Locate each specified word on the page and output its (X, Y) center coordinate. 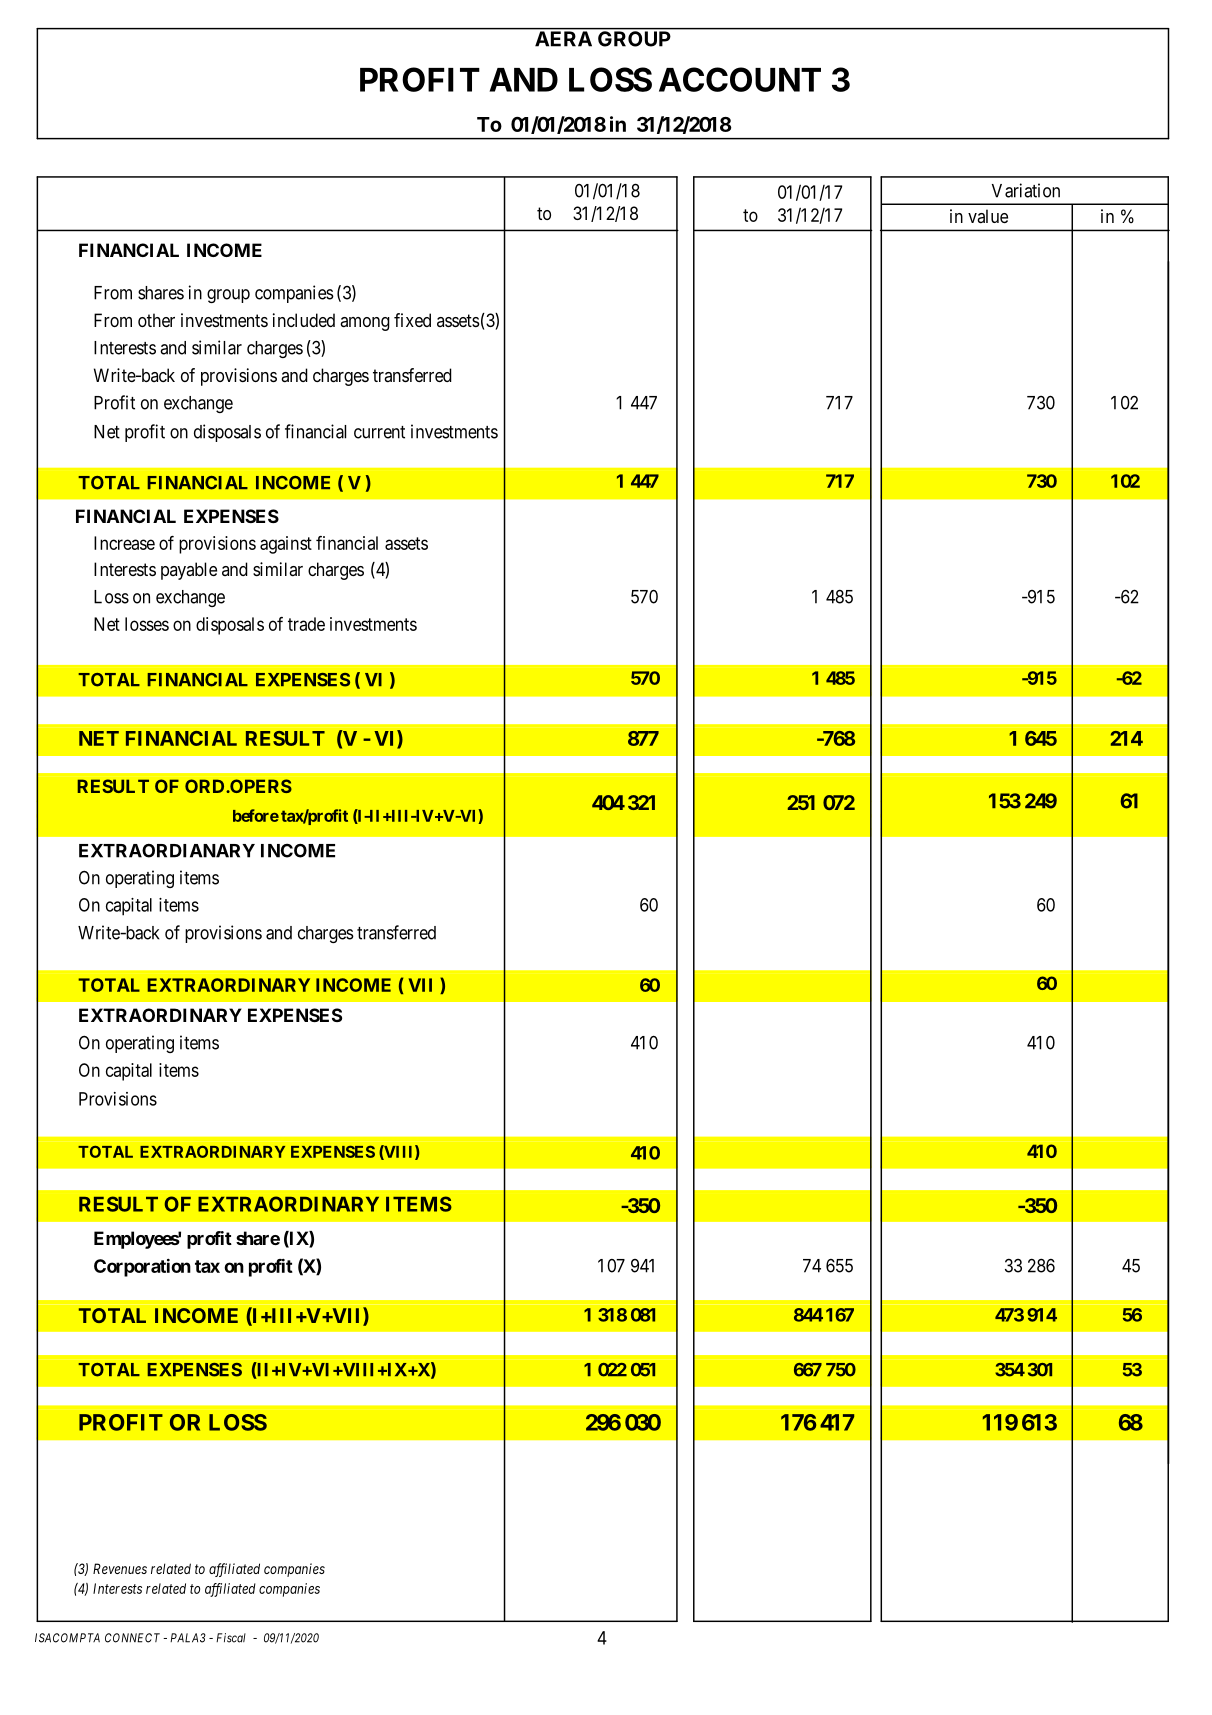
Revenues (120, 1568)
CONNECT (132, 1638)
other (156, 320)
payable (189, 571)
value (988, 216)
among (365, 324)
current (379, 432)
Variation (1026, 190)
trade (306, 624)
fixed (412, 320)
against (286, 545)
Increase (124, 543)
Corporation (142, 1268)
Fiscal (231, 1638)
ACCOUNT (740, 79)
